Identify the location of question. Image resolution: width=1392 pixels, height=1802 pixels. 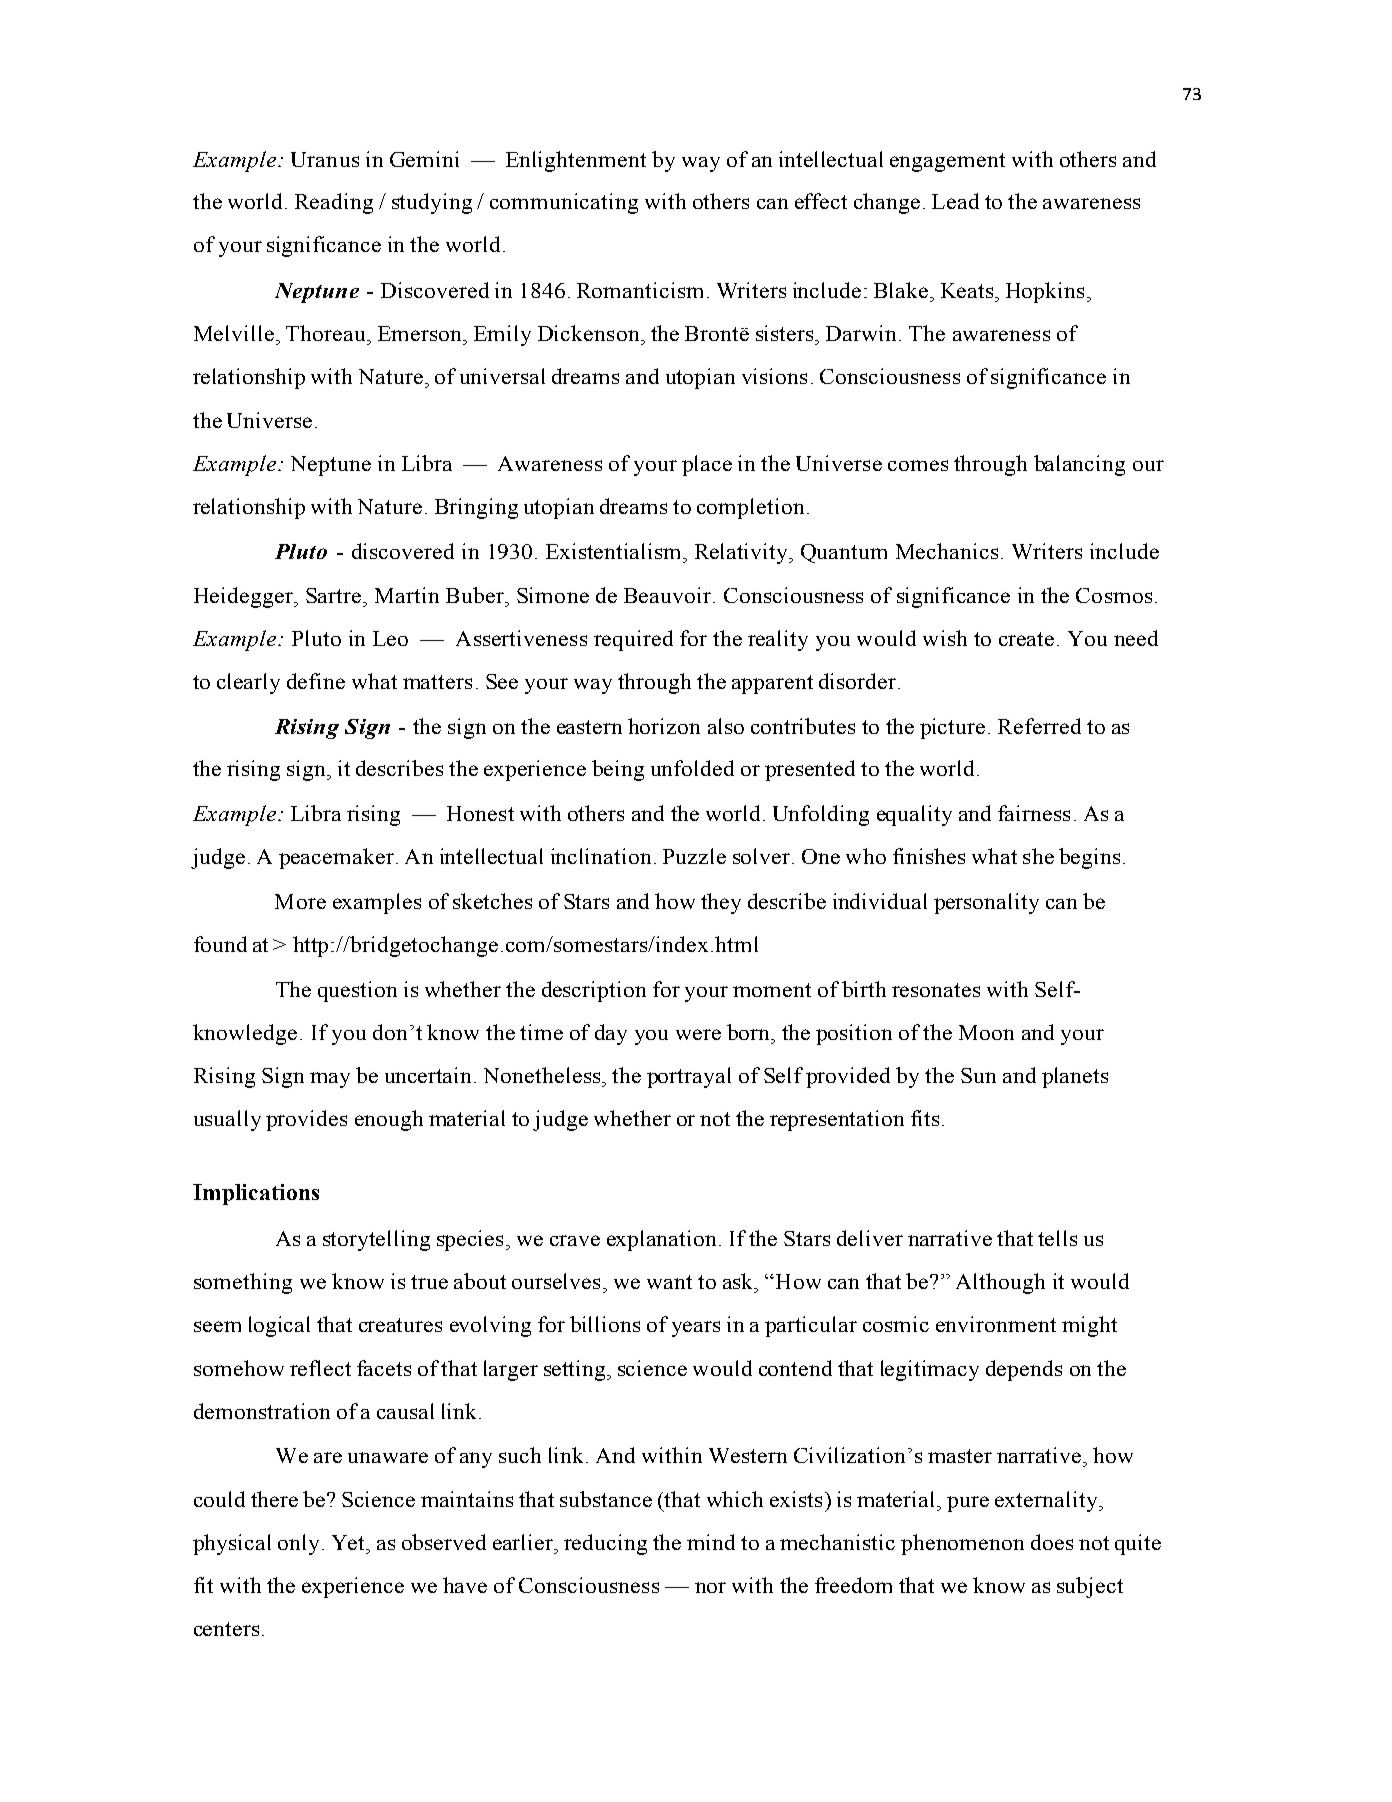
(357, 991).
